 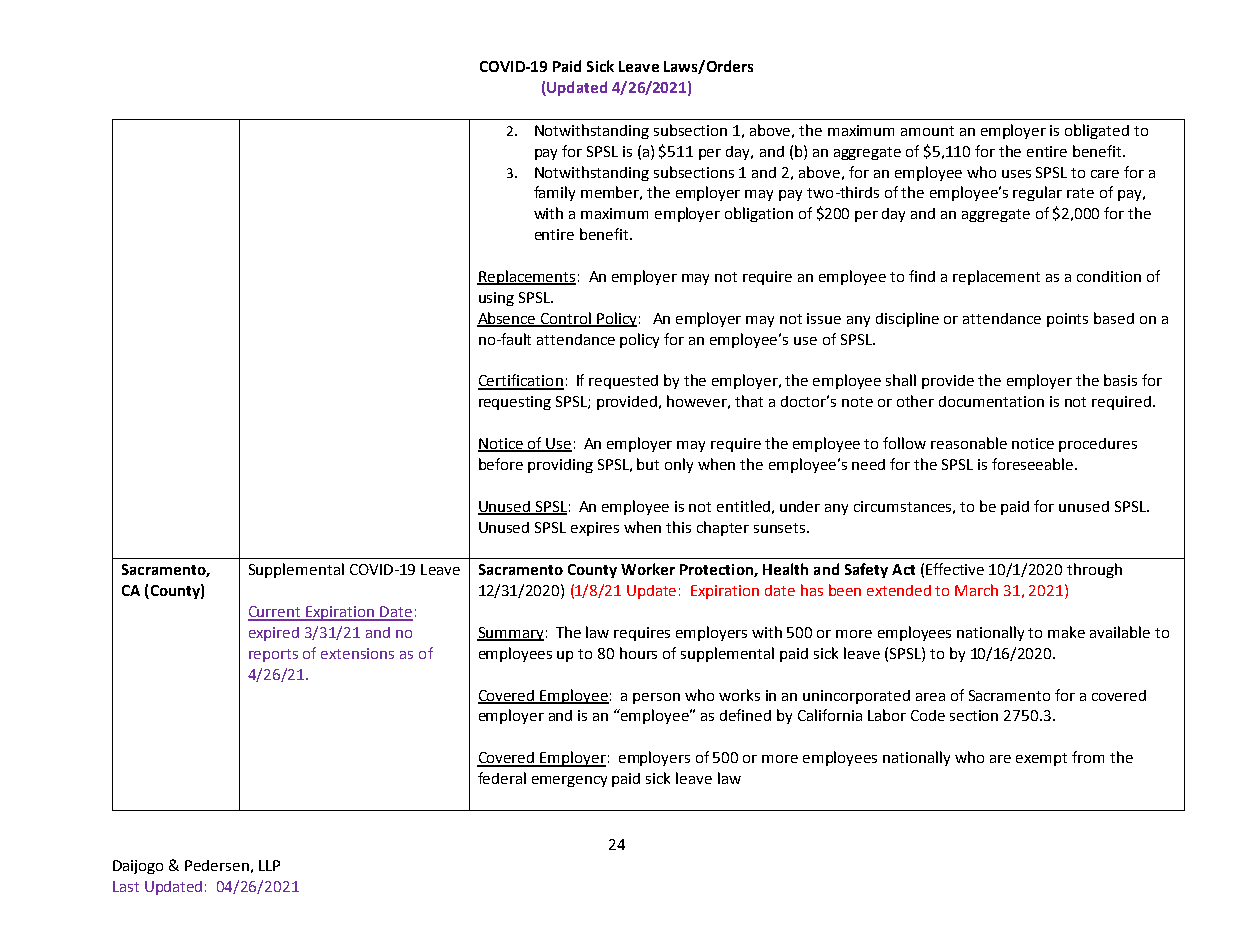 What do you see at coordinates (276, 613) in the screenshot?
I see `Current` at bounding box center [276, 613].
